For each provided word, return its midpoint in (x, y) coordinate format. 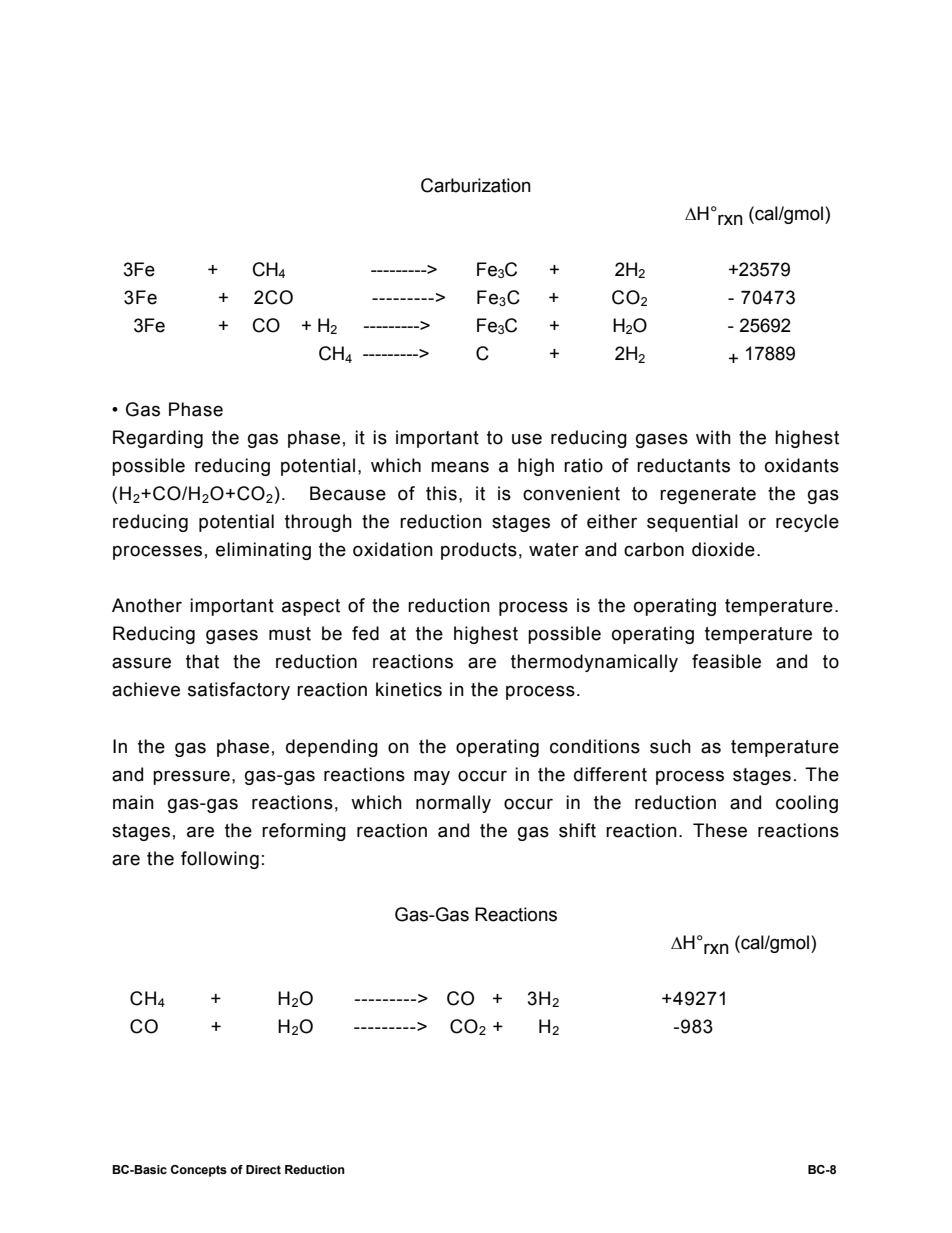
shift (577, 830)
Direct (263, 1169)
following (220, 860)
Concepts (199, 1171)
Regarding (158, 439)
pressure (191, 777)
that (202, 661)
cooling (807, 804)
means (460, 467)
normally (453, 804)
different (610, 774)
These (720, 830)
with (713, 437)
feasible (726, 661)
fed (365, 633)
